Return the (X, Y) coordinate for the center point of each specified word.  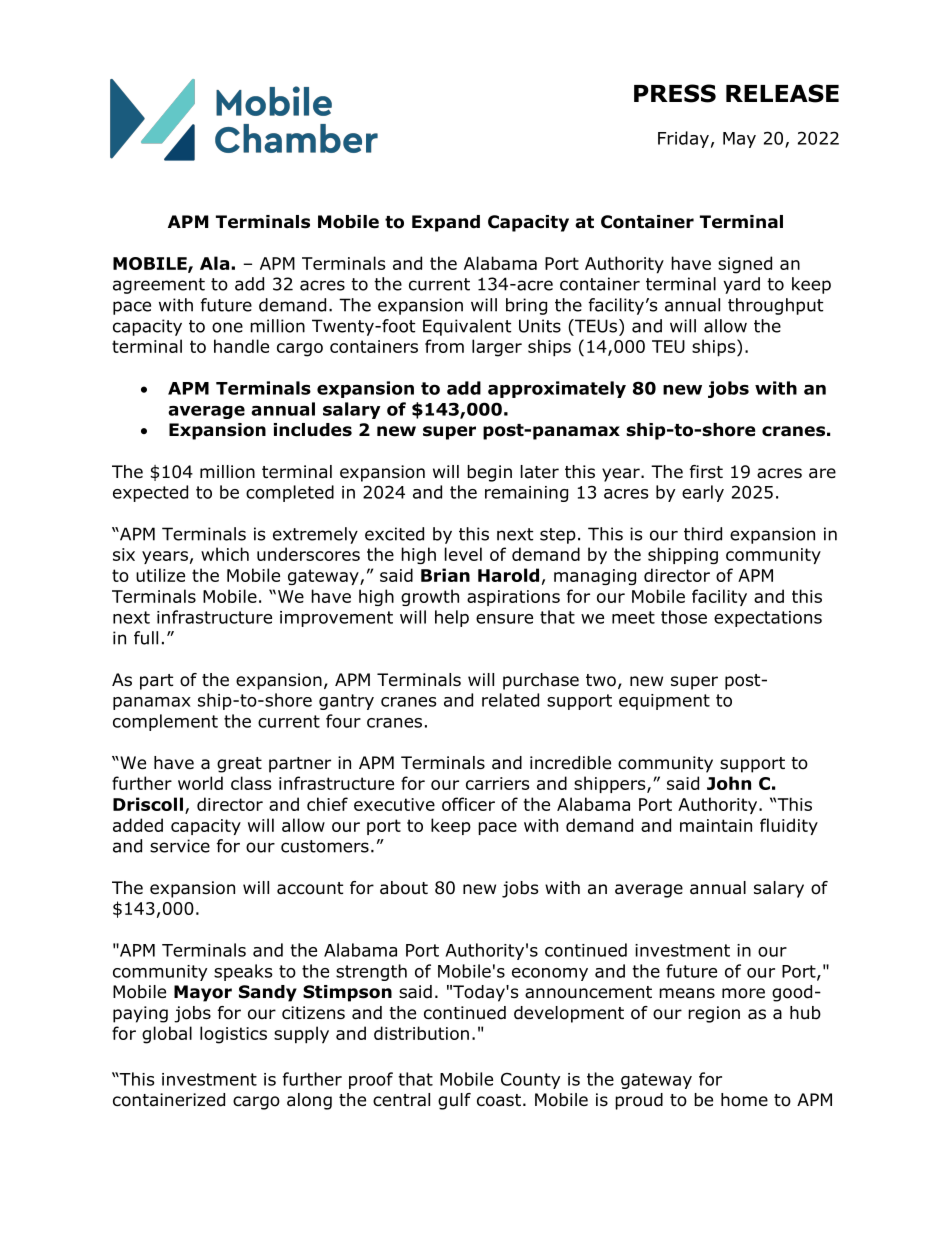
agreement (159, 286)
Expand (446, 223)
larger (497, 348)
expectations (768, 619)
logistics (233, 1035)
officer (468, 804)
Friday (683, 139)
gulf (454, 1101)
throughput (775, 306)
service (180, 846)
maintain (716, 825)
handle (241, 346)
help (452, 618)
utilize (160, 575)
